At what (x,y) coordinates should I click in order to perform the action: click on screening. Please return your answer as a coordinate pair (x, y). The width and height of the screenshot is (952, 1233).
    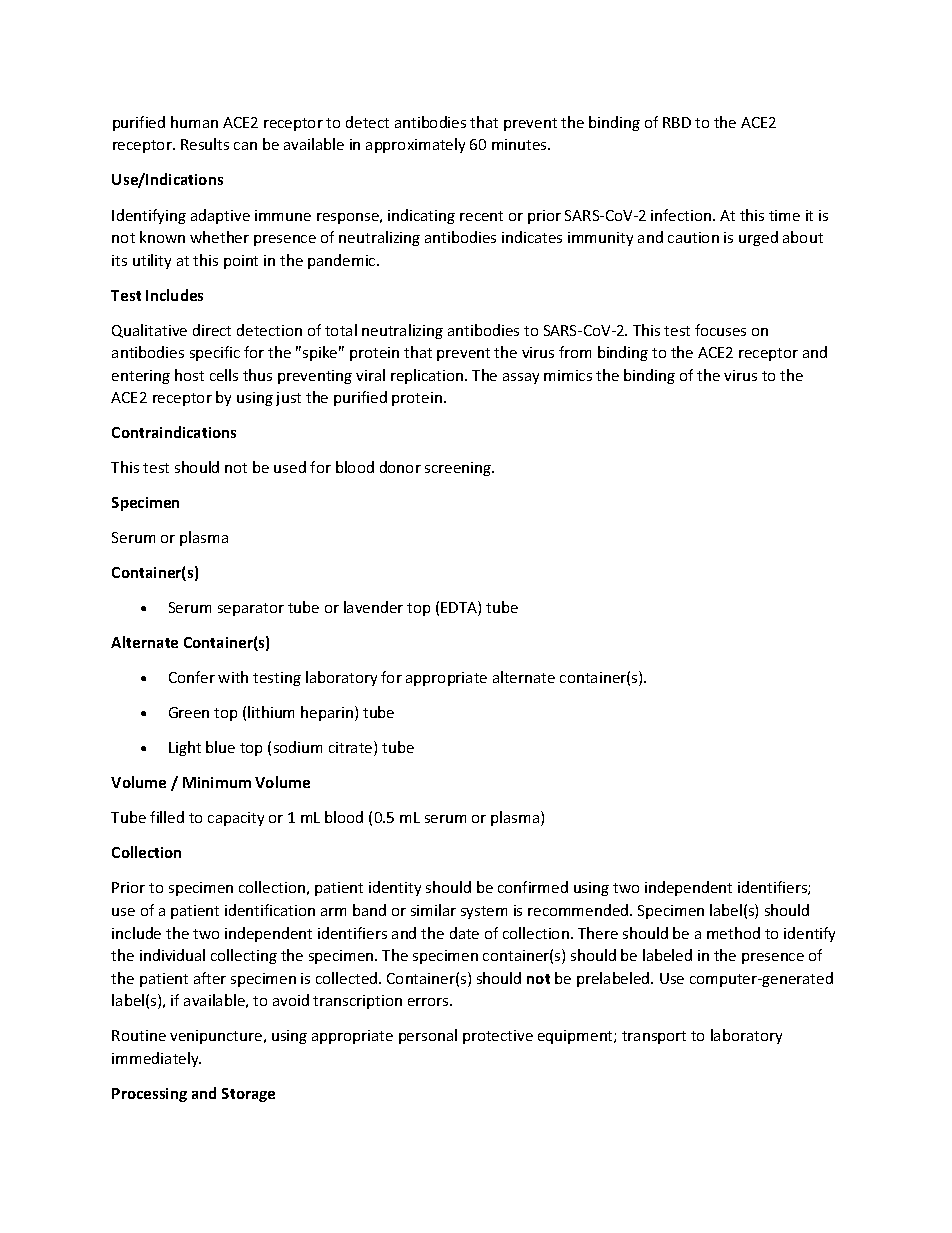
    Looking at the image, I should click on (459, 469).
